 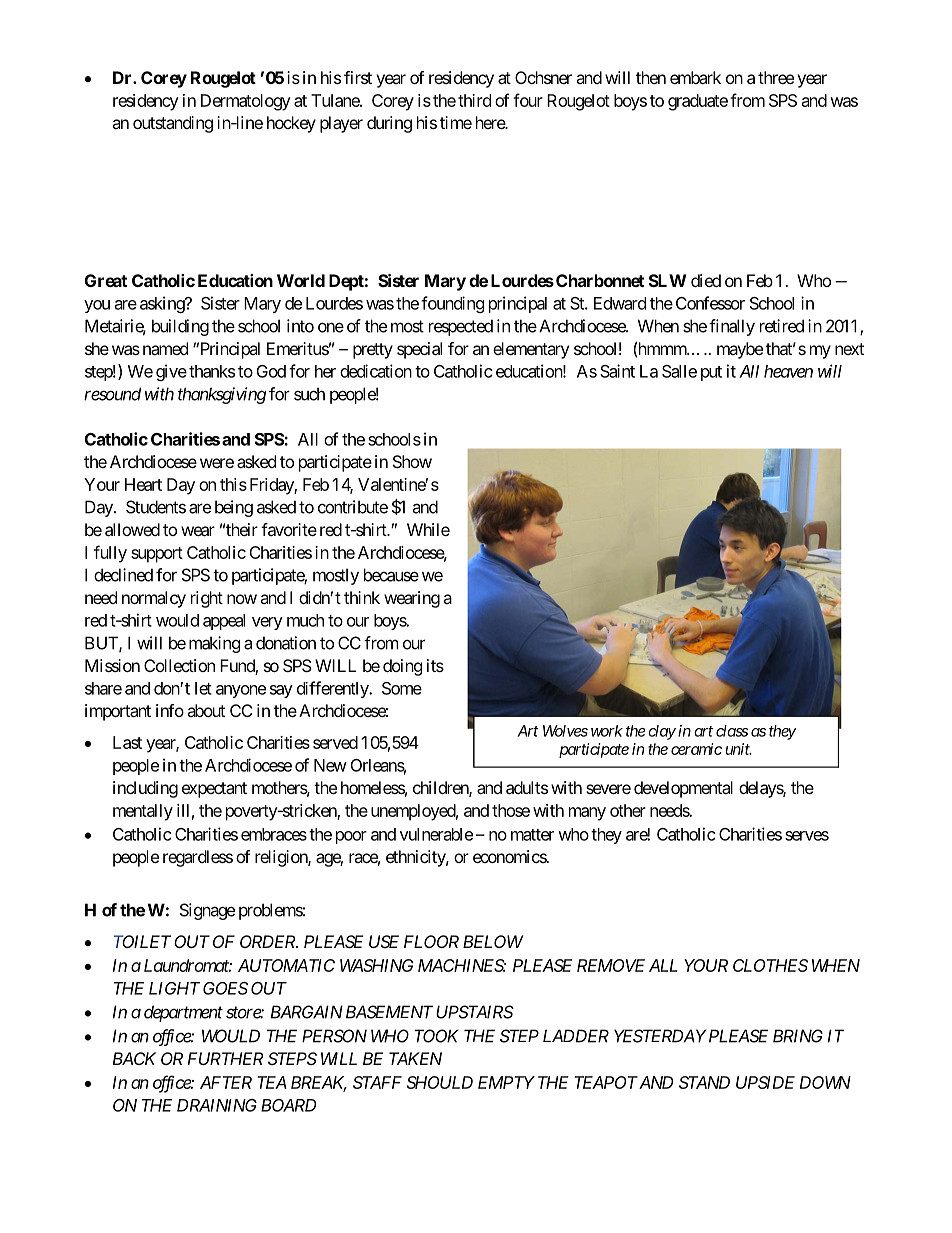 What do you see at coordinates (506, 1082) in the page?
I see `EMPTY` at bounding box center [506, 1082].
